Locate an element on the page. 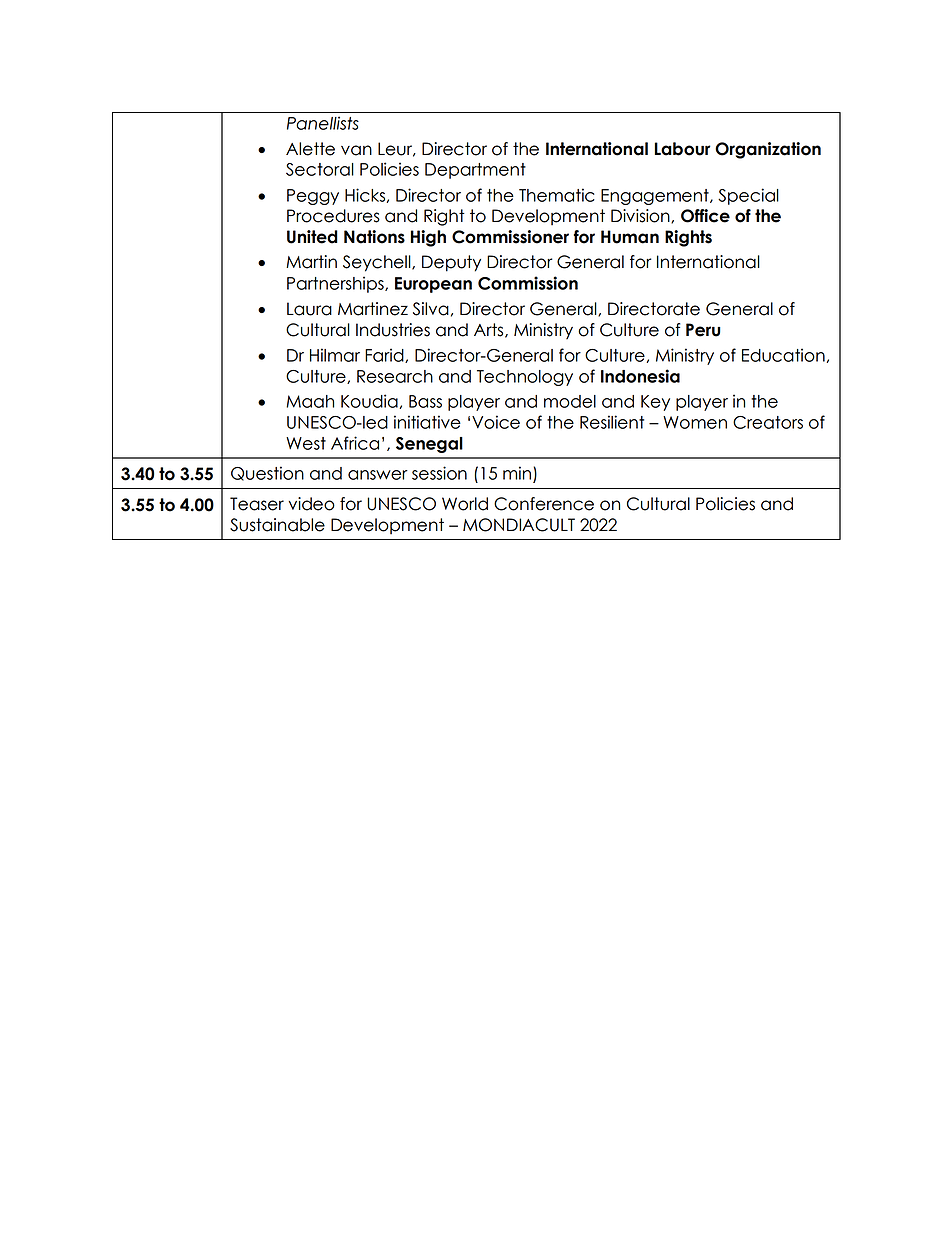  United is located at coordinates (312, 237).
